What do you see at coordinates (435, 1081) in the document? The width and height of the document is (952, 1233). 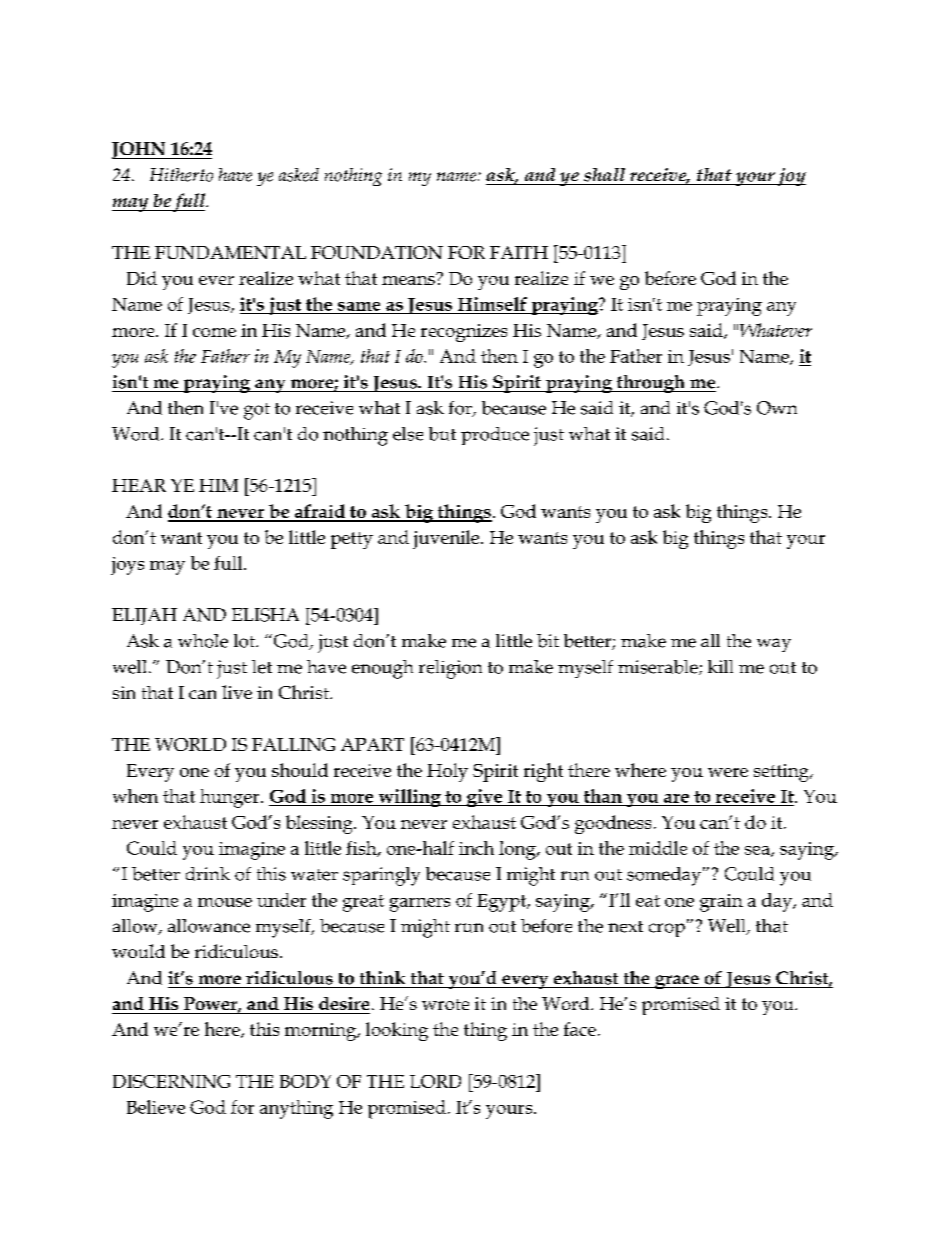 I see `LORD` at bounding box center [435, 1081].
